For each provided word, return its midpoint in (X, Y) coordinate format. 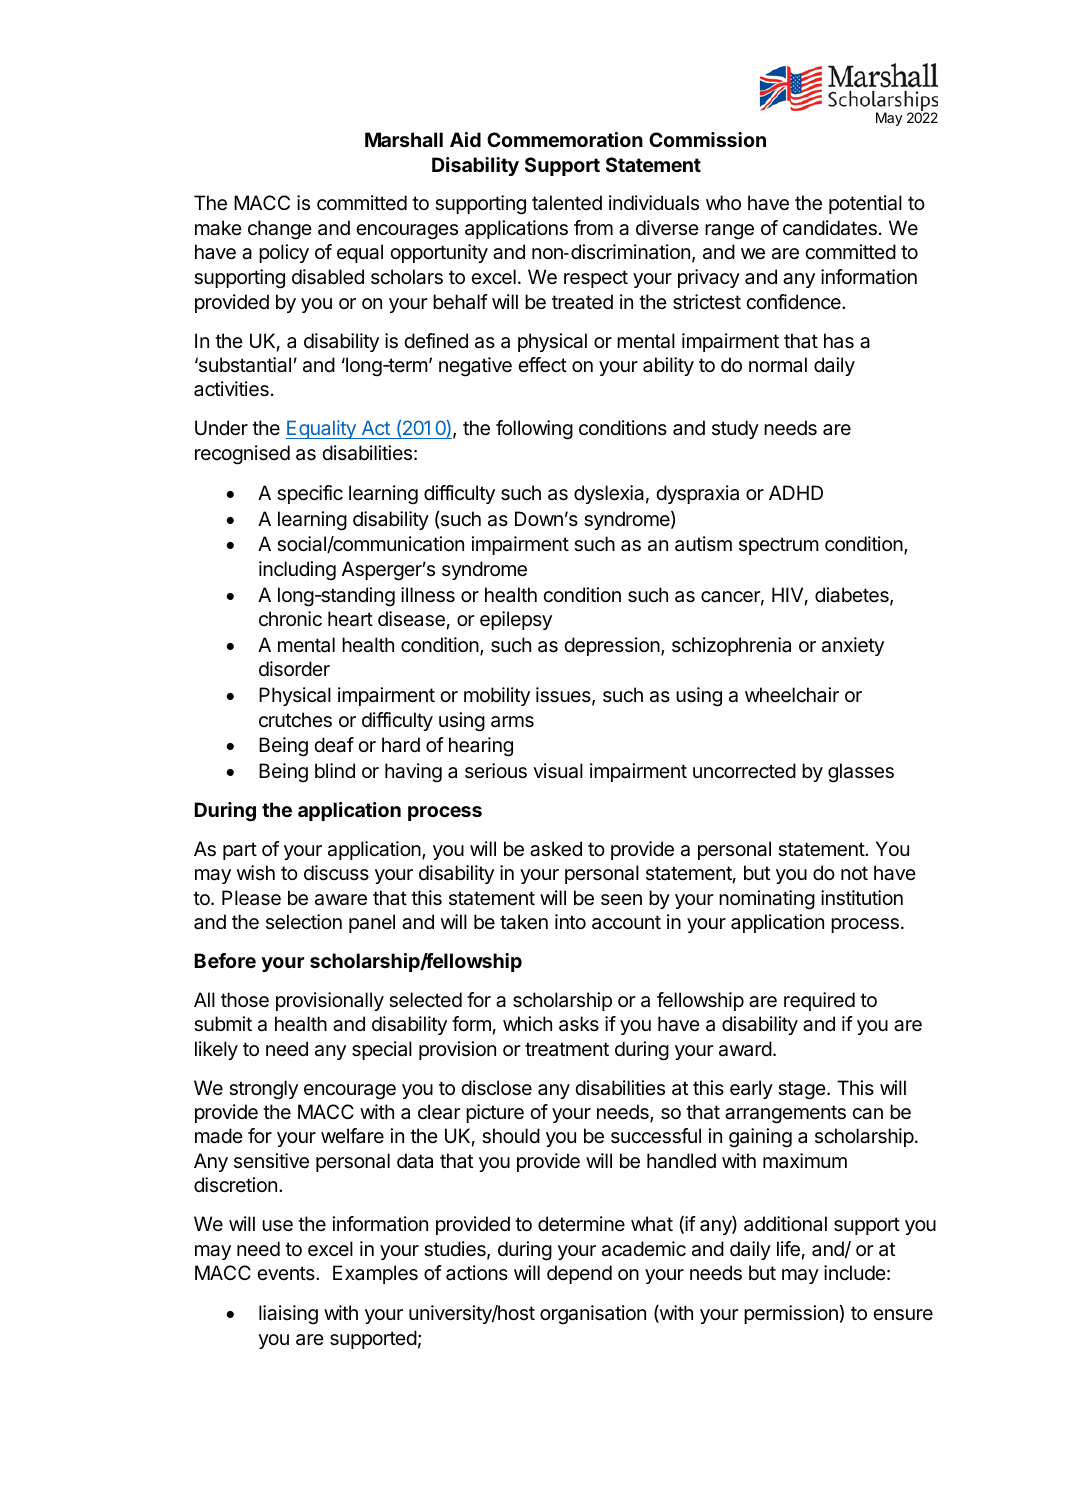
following (534, 430)
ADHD (796, 492)
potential (865, 204)
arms (512, 722)
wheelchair (792, 695)
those (245, 1000)
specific (310, 494)
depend (579, 1274)
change (280, 230)
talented (567, 203)
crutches (295, 720)
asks (579, 1024)
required (819, 1001)
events (287, 1273)
